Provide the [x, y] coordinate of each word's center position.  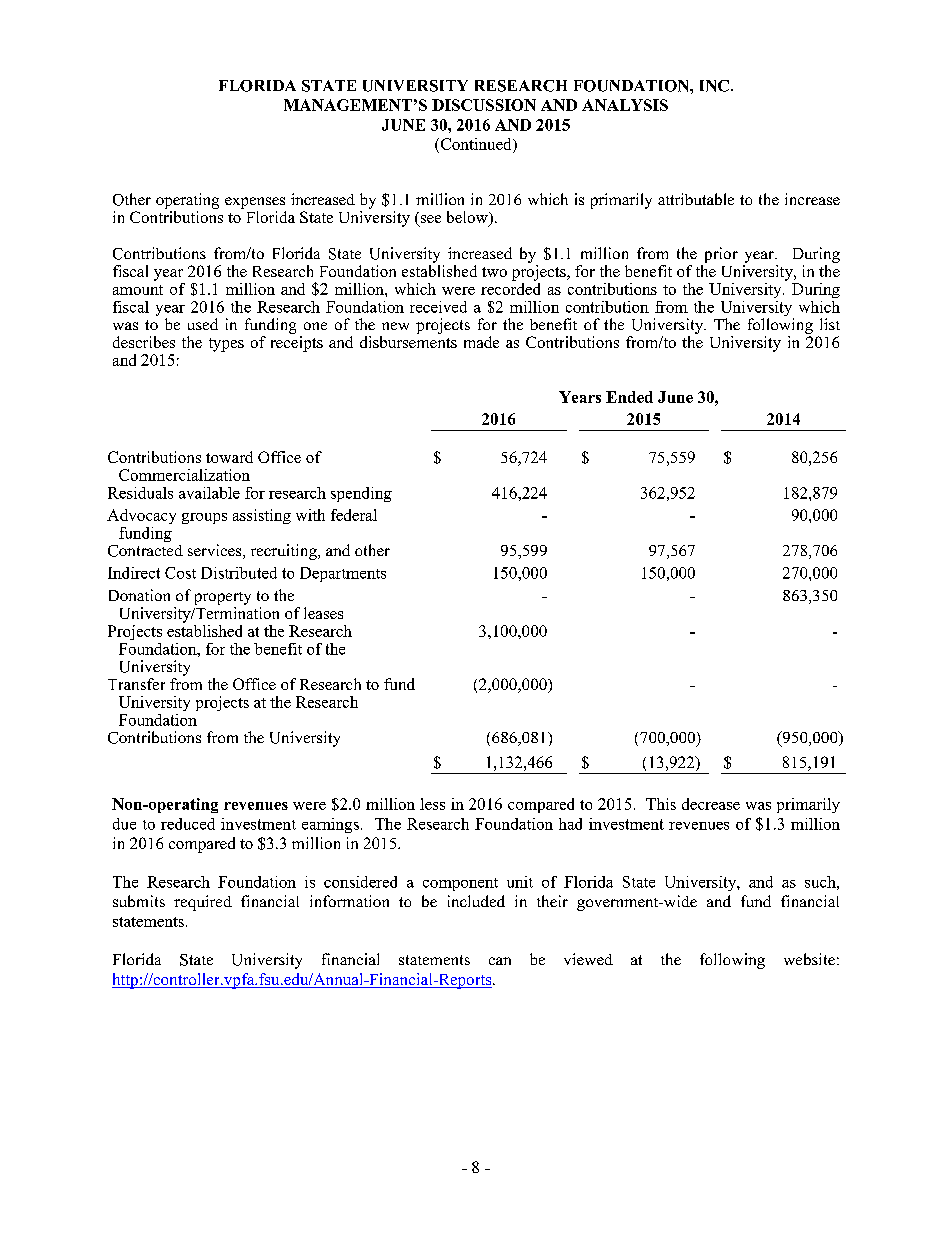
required [203, 903]
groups [204, 518]
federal [354, 515]
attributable [696, 199]
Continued [476, 145]
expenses [255, 203]
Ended [629, 397]
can [500, 961]
